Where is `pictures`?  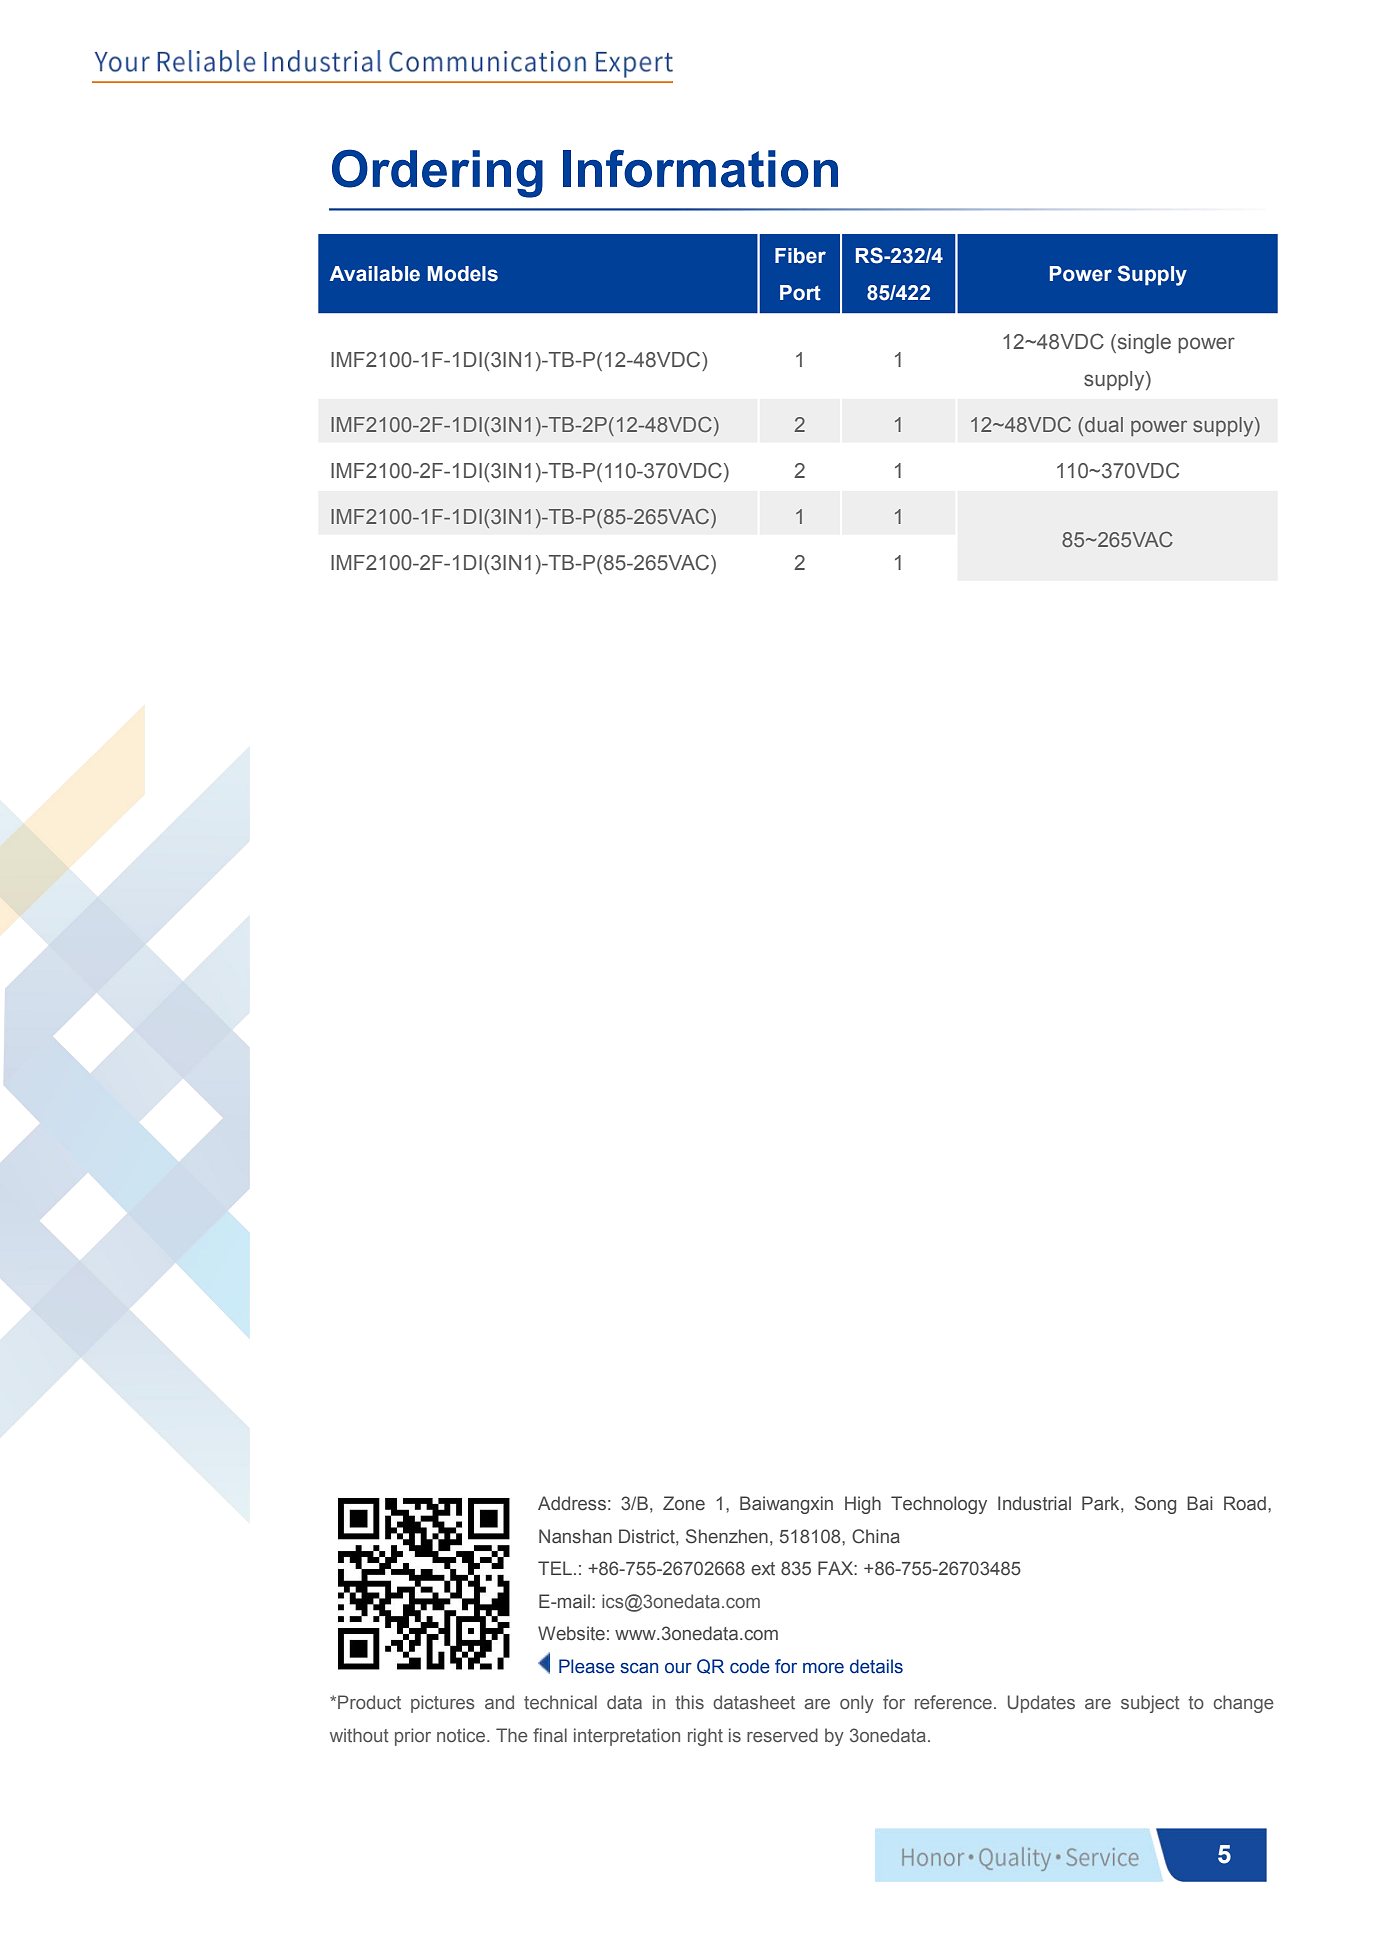 pictures is located at coordinates (443, 1704).
